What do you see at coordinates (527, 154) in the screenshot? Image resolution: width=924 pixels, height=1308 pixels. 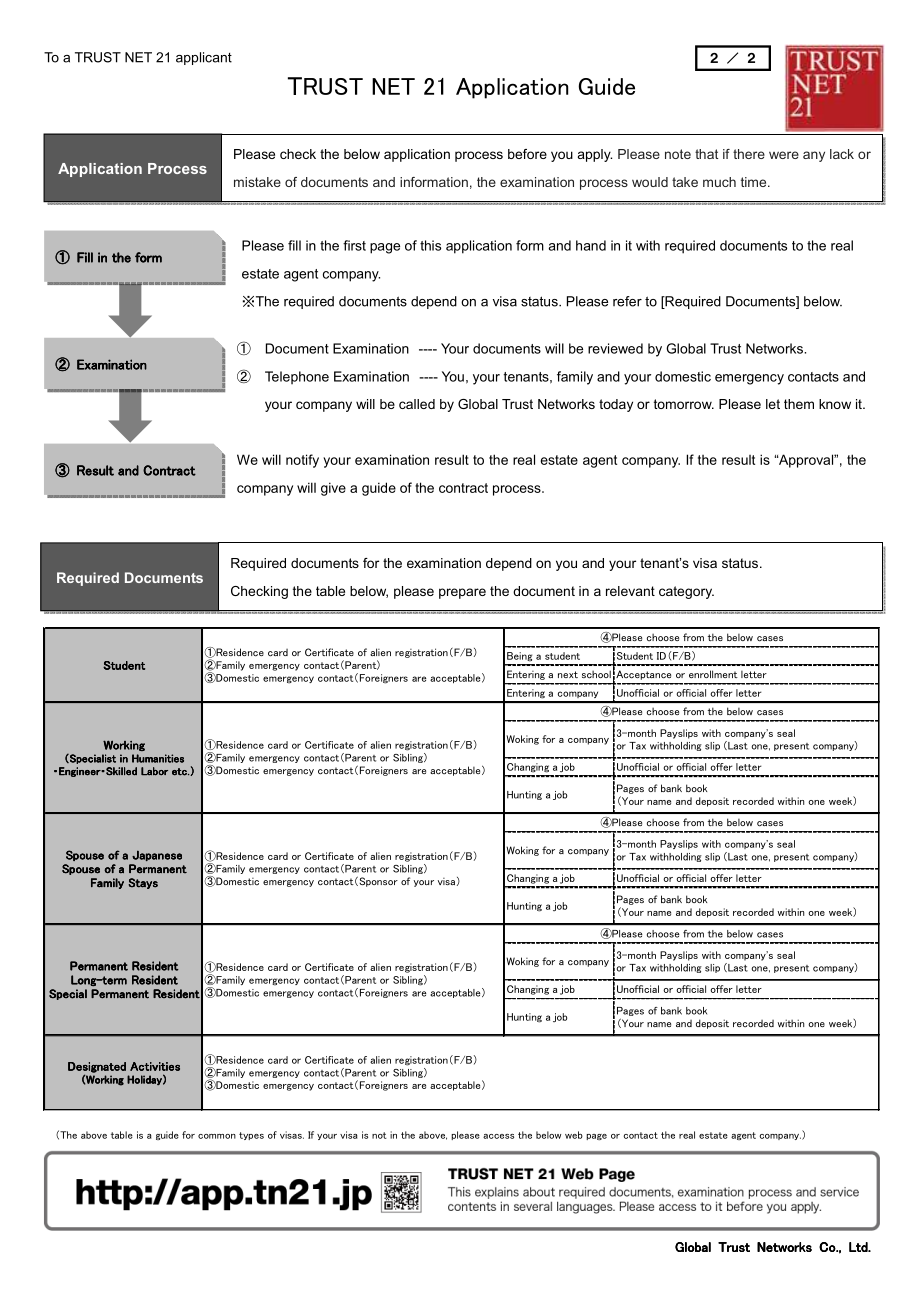 I see `before` at bounding box center [527, 154].
